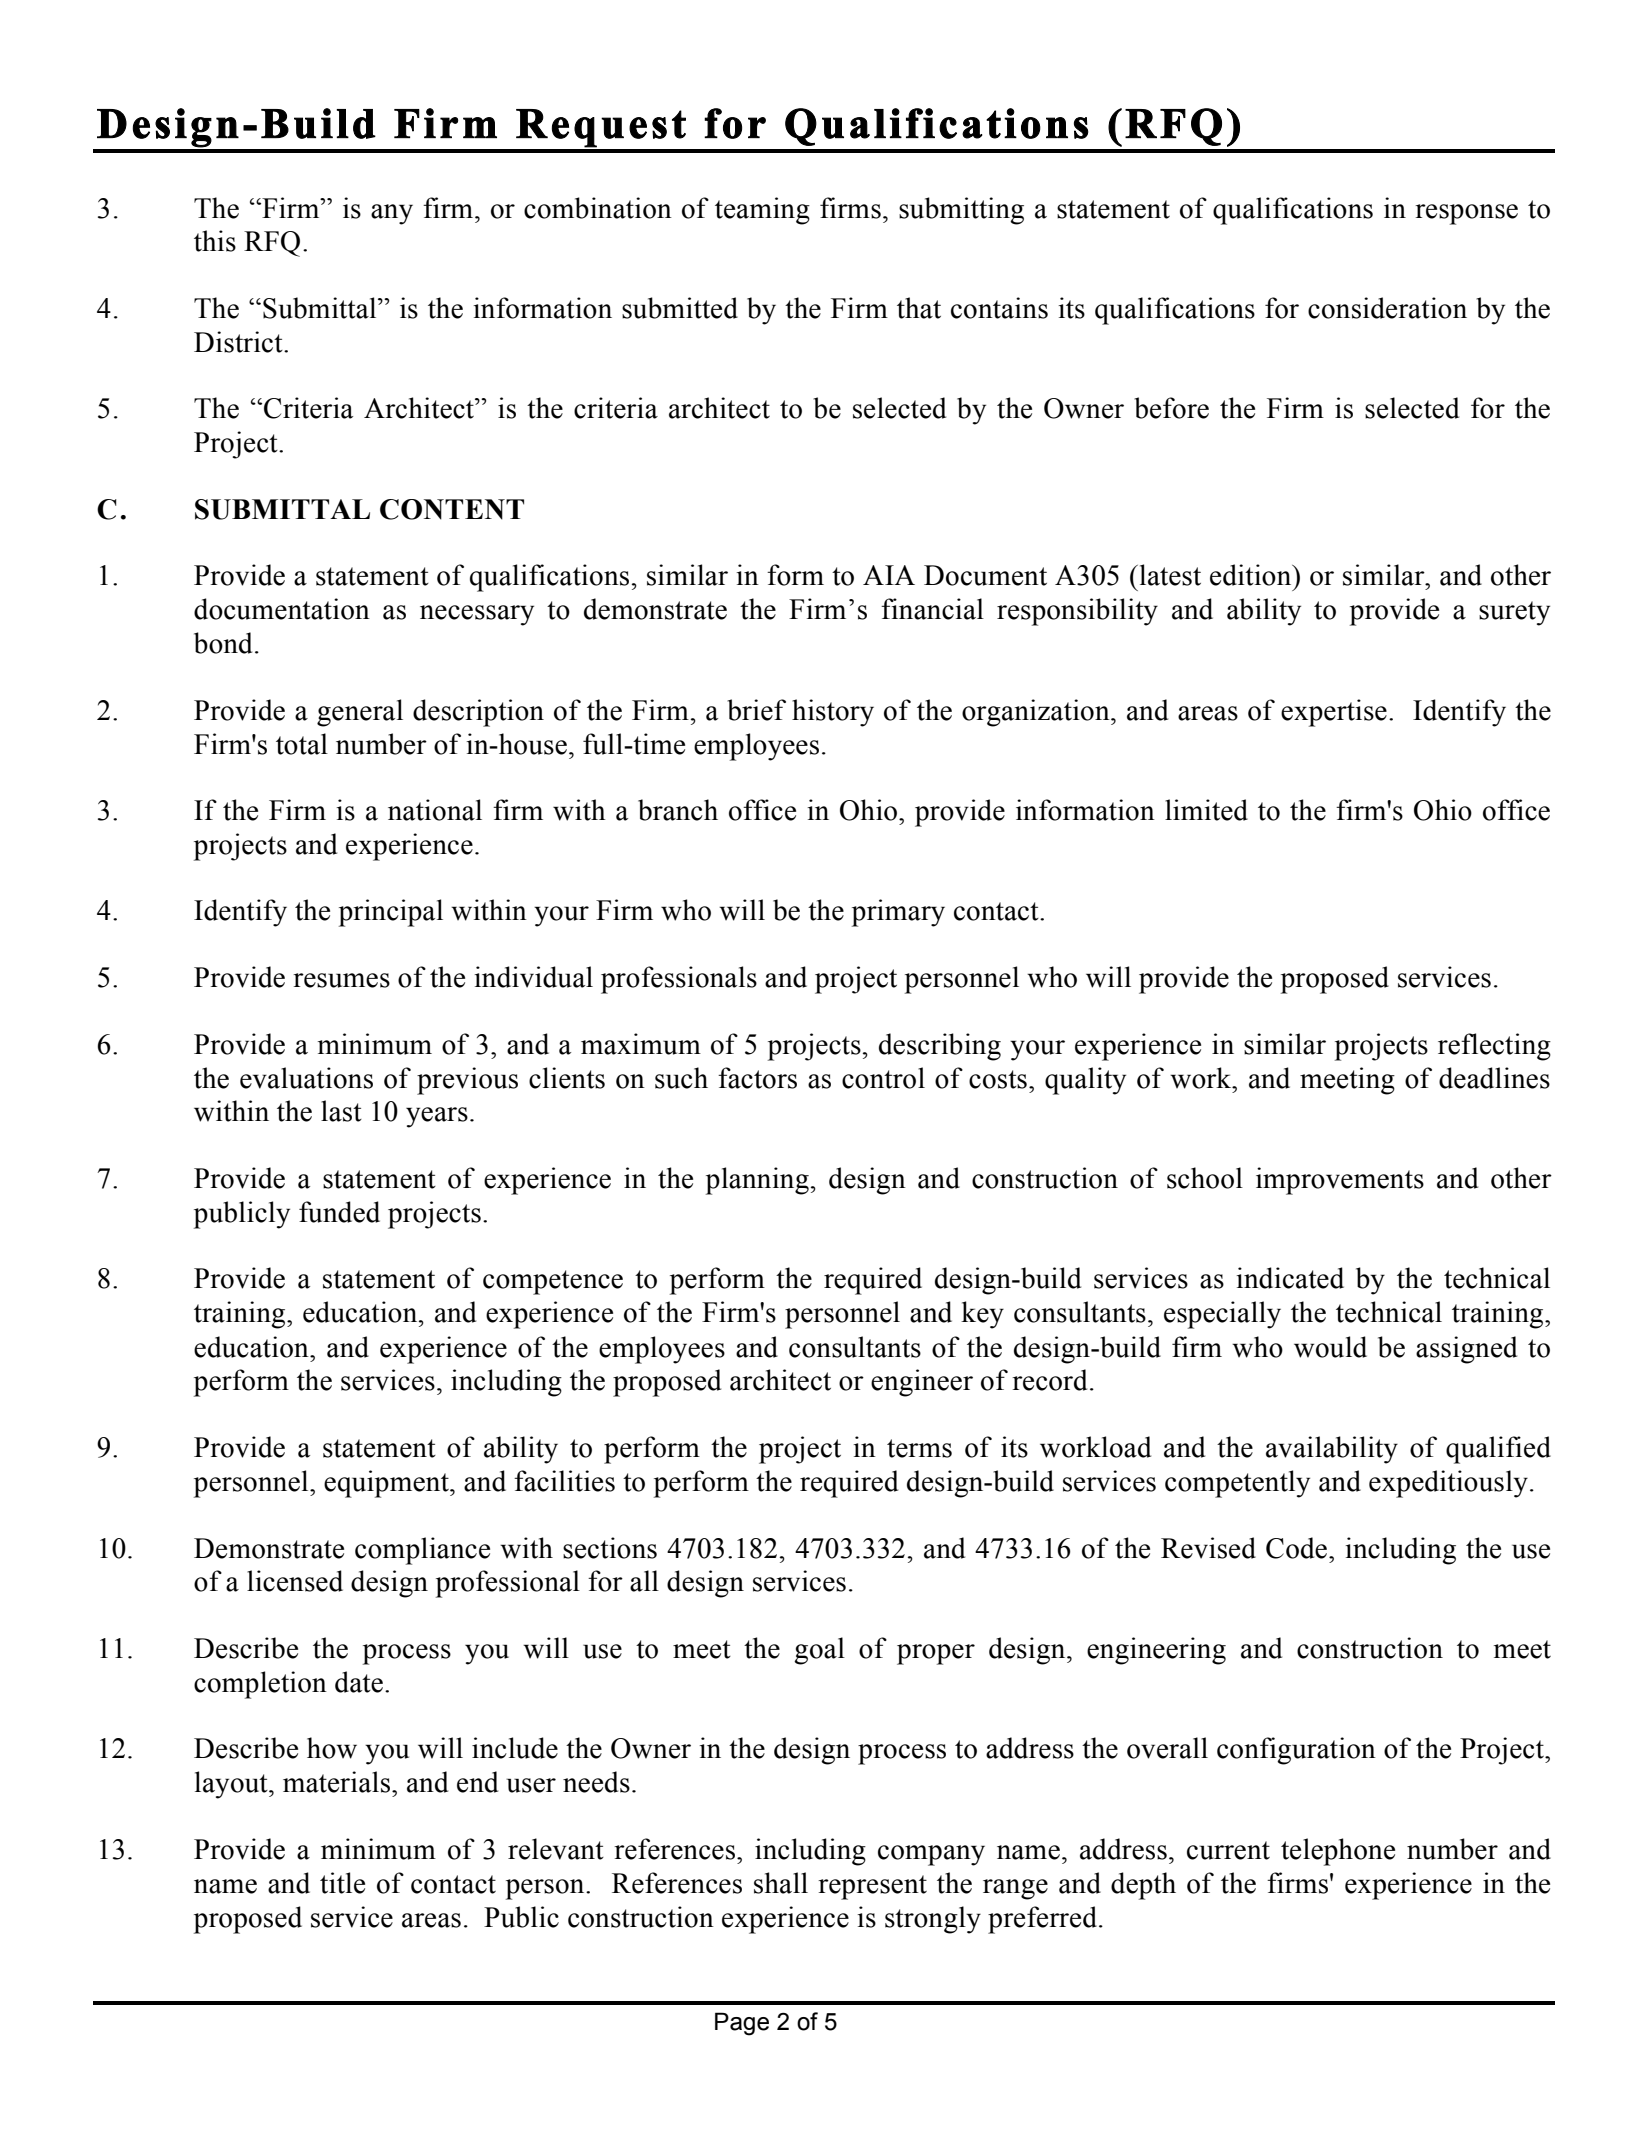 The height and width of the screenshot is (2133, 1648). I want to click on last, so click(341, 1111).
